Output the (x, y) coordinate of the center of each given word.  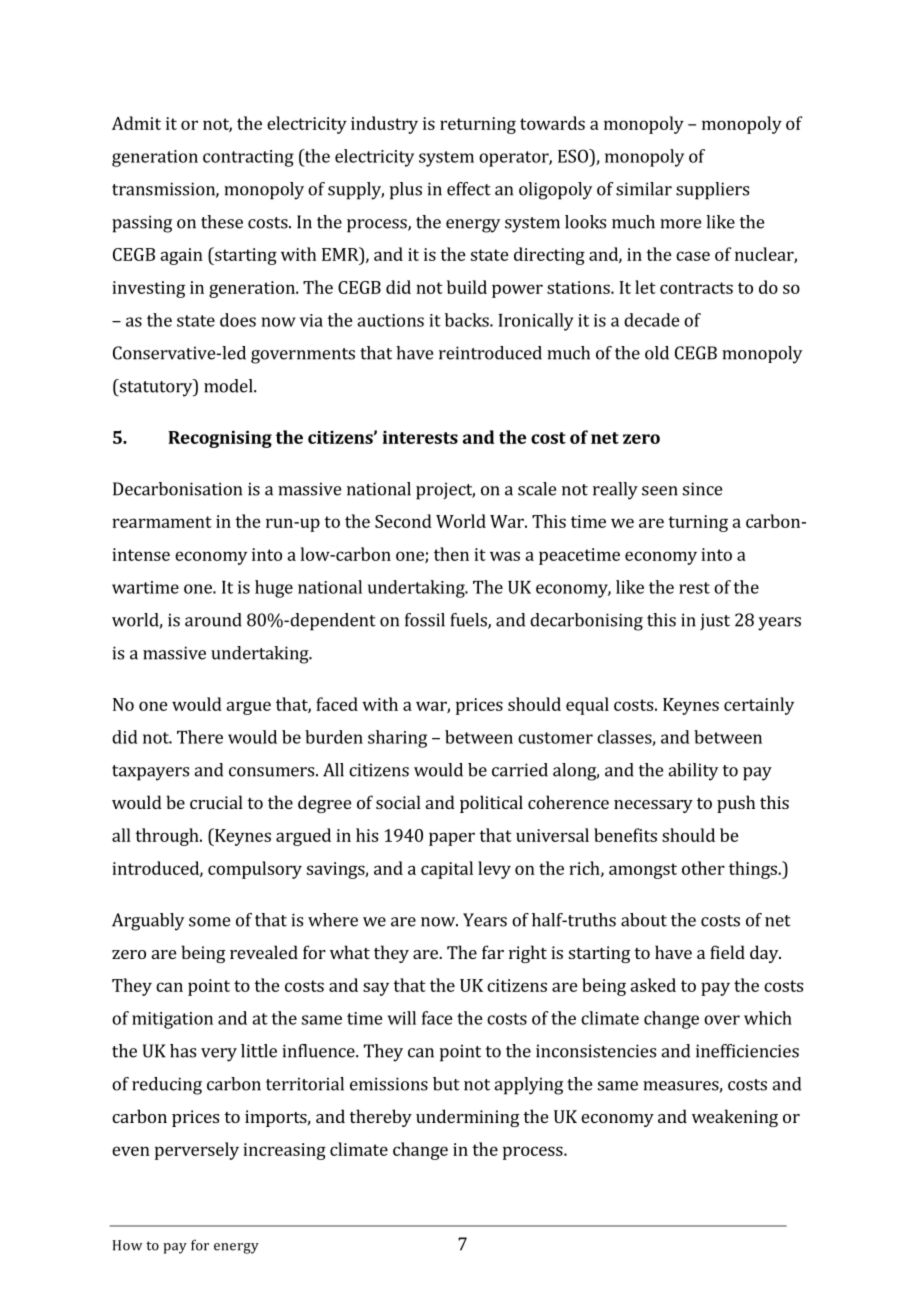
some (209, 922)
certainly (759, 706)
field (727, 952)
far (493, 952)
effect (469, 189)
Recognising (220, 439)
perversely (197, 1151)
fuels (470, 621)
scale (537, 489)
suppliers (712, 191)
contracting (248, 158)
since (702, 489)
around (213, 620)
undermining (468, 1118)
